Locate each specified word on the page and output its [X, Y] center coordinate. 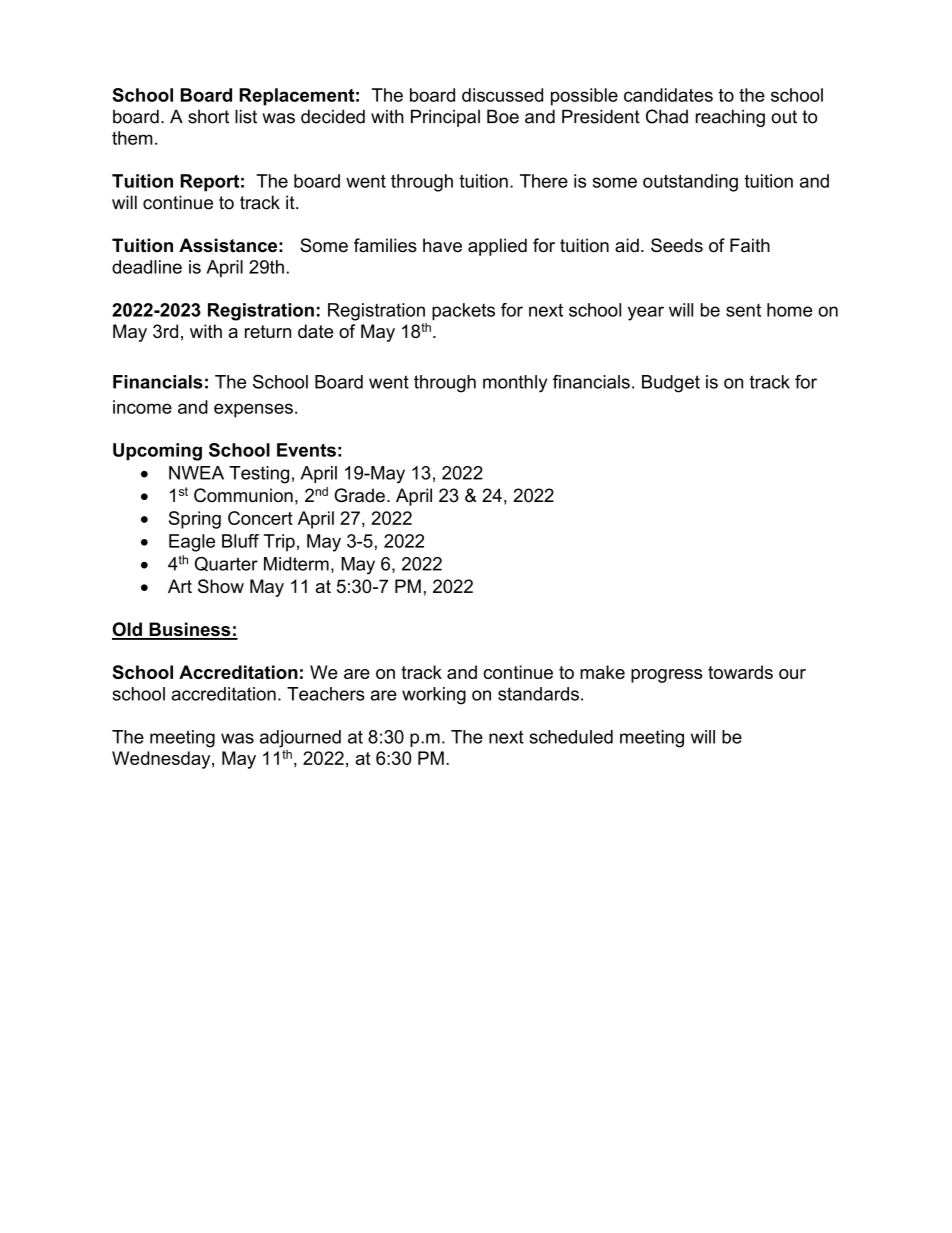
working [434, 696]
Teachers [326, 694]
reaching [730, 118]
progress [666, 676]
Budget [671, 384]
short [208, 116]
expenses [253, 410]
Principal [445, 118]
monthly [515, 384]
